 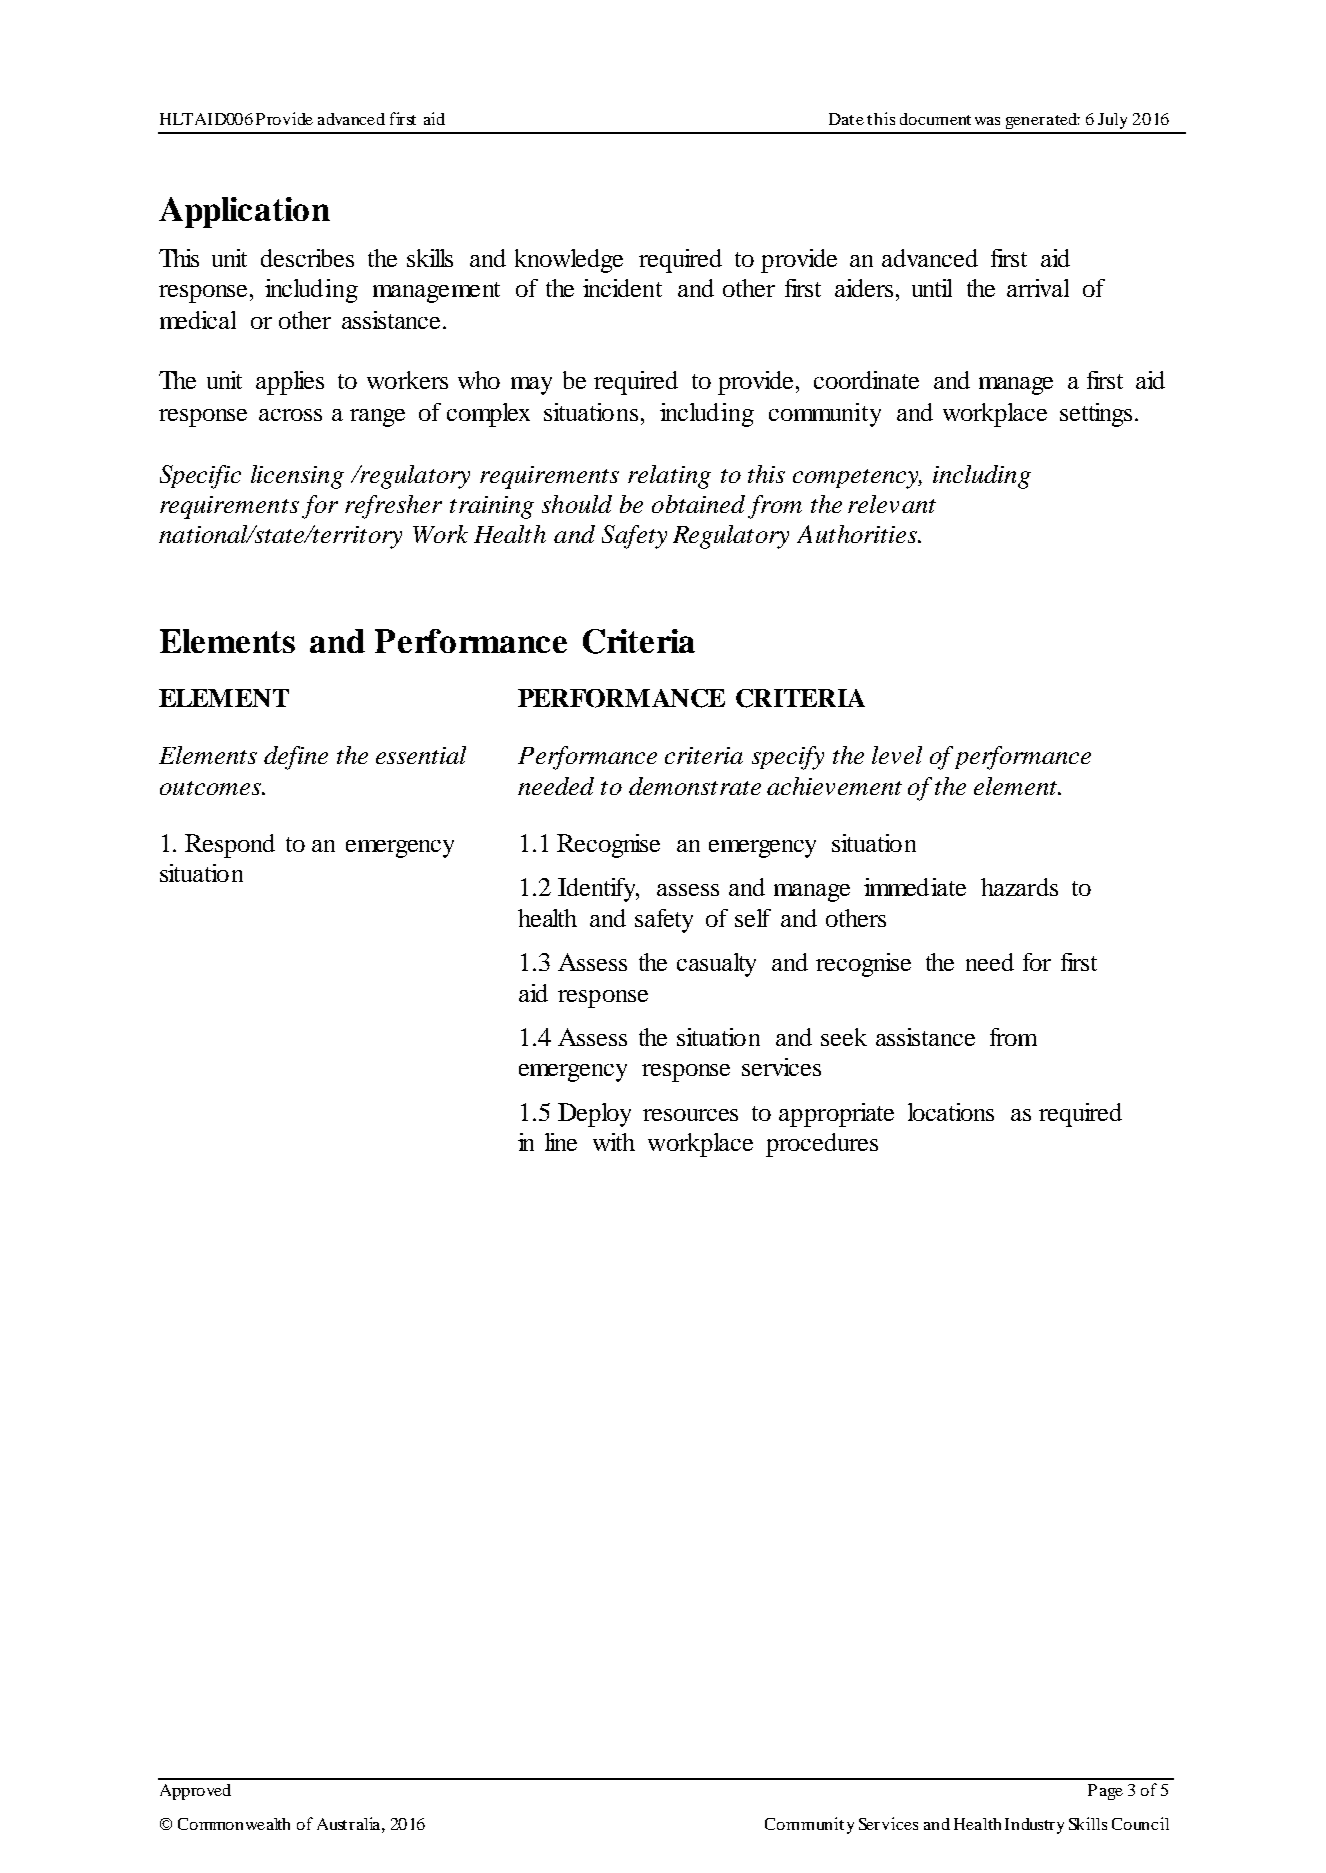 I want to click on Application, so click(x=244, y=212).
